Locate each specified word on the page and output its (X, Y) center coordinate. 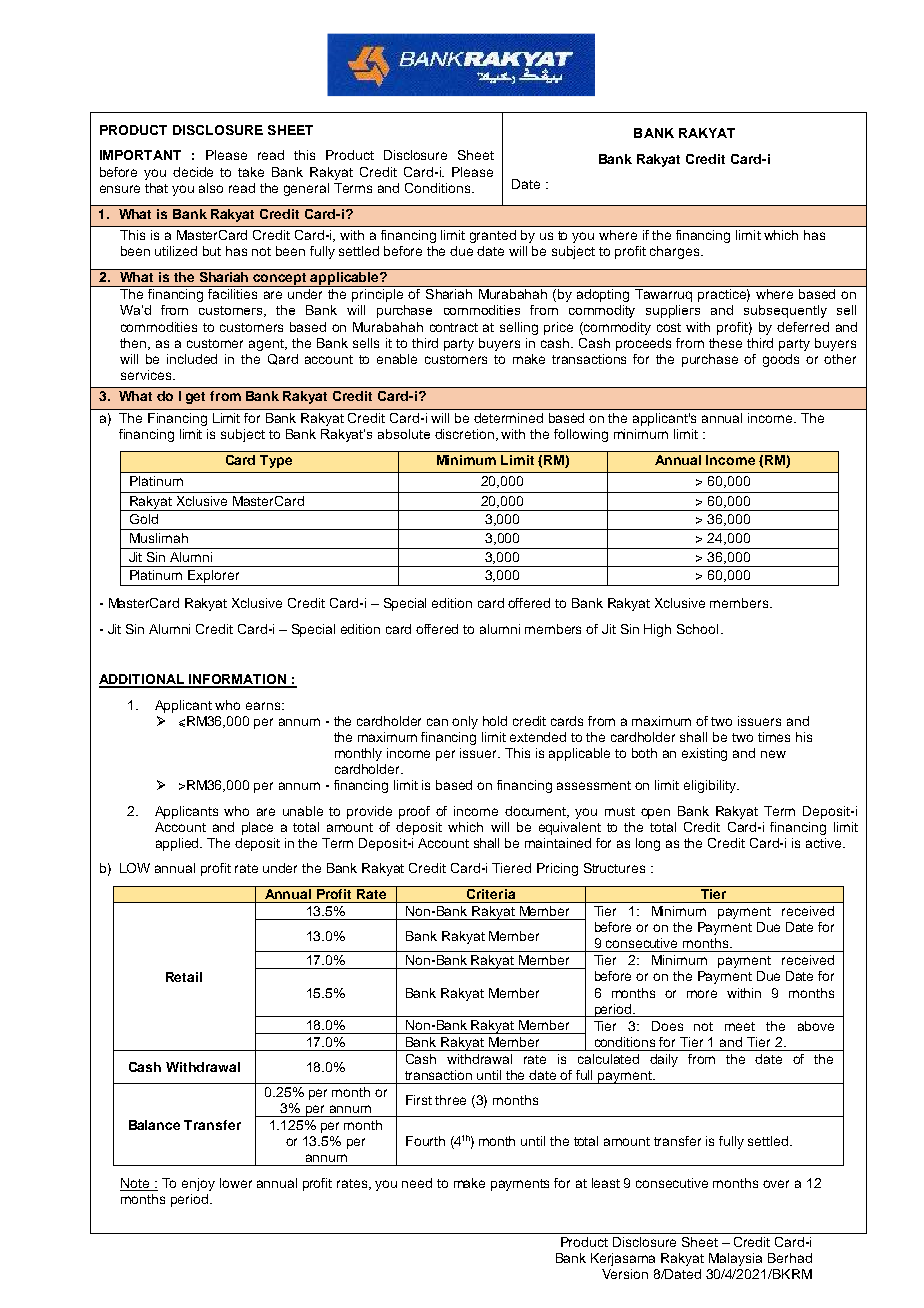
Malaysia (735, 1259)
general (306, 189)
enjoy (198, 1184)
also (211, 188)
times (774, 737)
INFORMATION (238, 680)
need (417, 1183)
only (465, 722)
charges (676, 252)
